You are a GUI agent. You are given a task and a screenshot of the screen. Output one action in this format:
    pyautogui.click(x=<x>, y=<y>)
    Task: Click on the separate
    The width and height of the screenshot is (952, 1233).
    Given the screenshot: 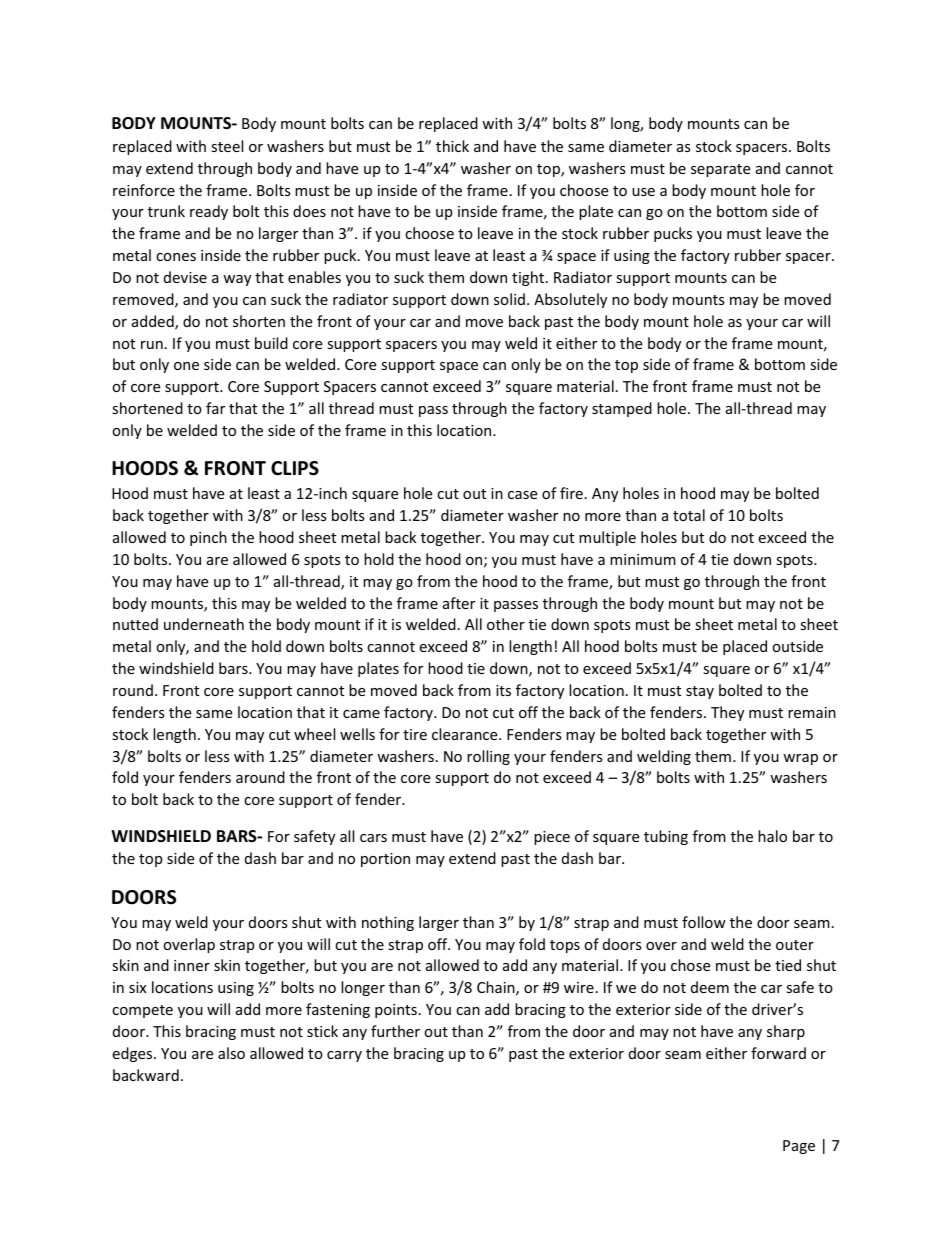 What is the action you would take?
    pyautogui.click(x=720, y=170)
